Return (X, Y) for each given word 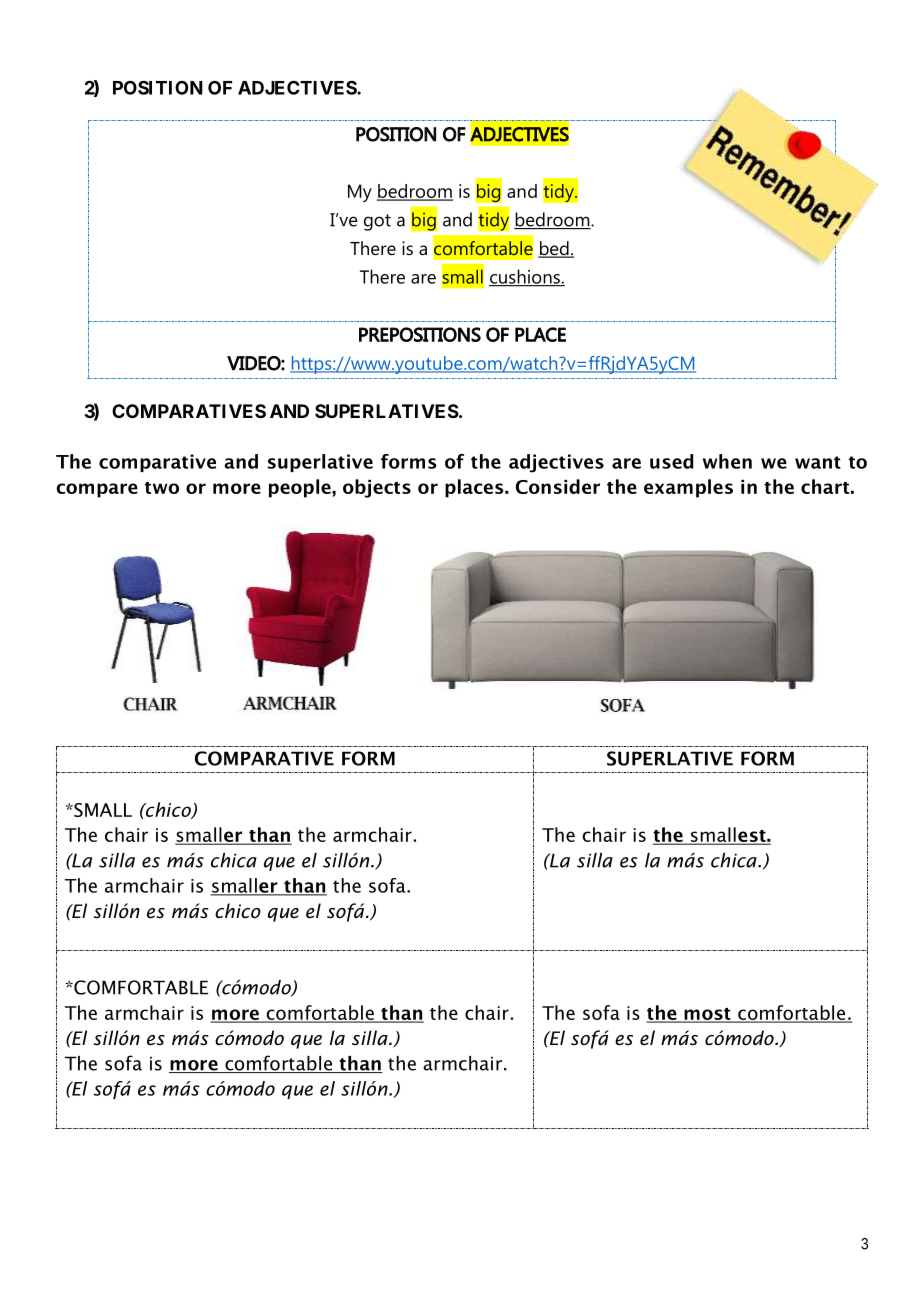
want (818, 462)
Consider (558, 486)
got (377, 222)
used (671, 461)
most (707, 1015)
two (162, 488)
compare (97, 490)
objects (377, 488)
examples (688, 488)
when (727, 461)
